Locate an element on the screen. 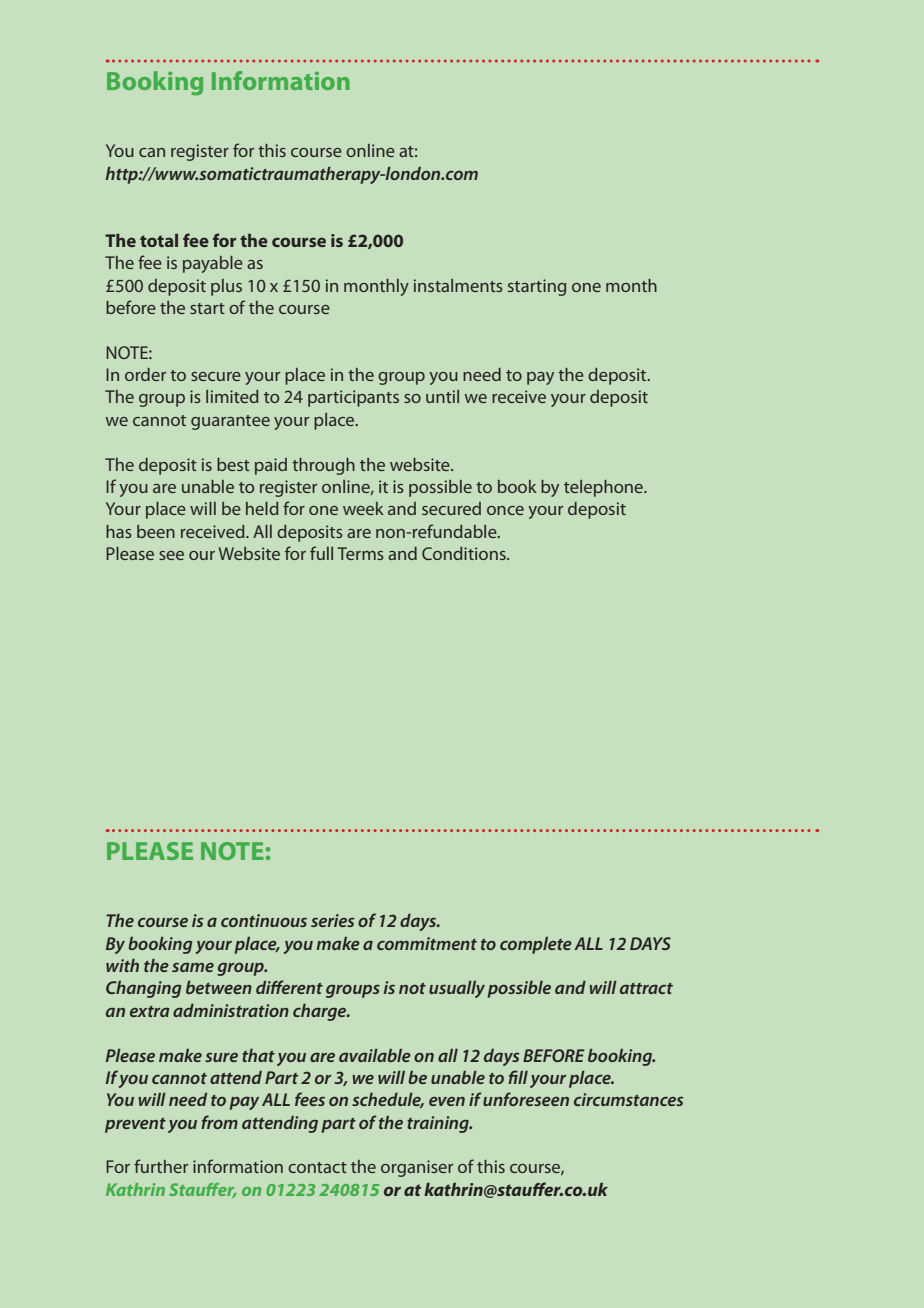 Image resolution: width=924 pixels, height=1308 pixels. telephone is located at coordinates (604, 488).
